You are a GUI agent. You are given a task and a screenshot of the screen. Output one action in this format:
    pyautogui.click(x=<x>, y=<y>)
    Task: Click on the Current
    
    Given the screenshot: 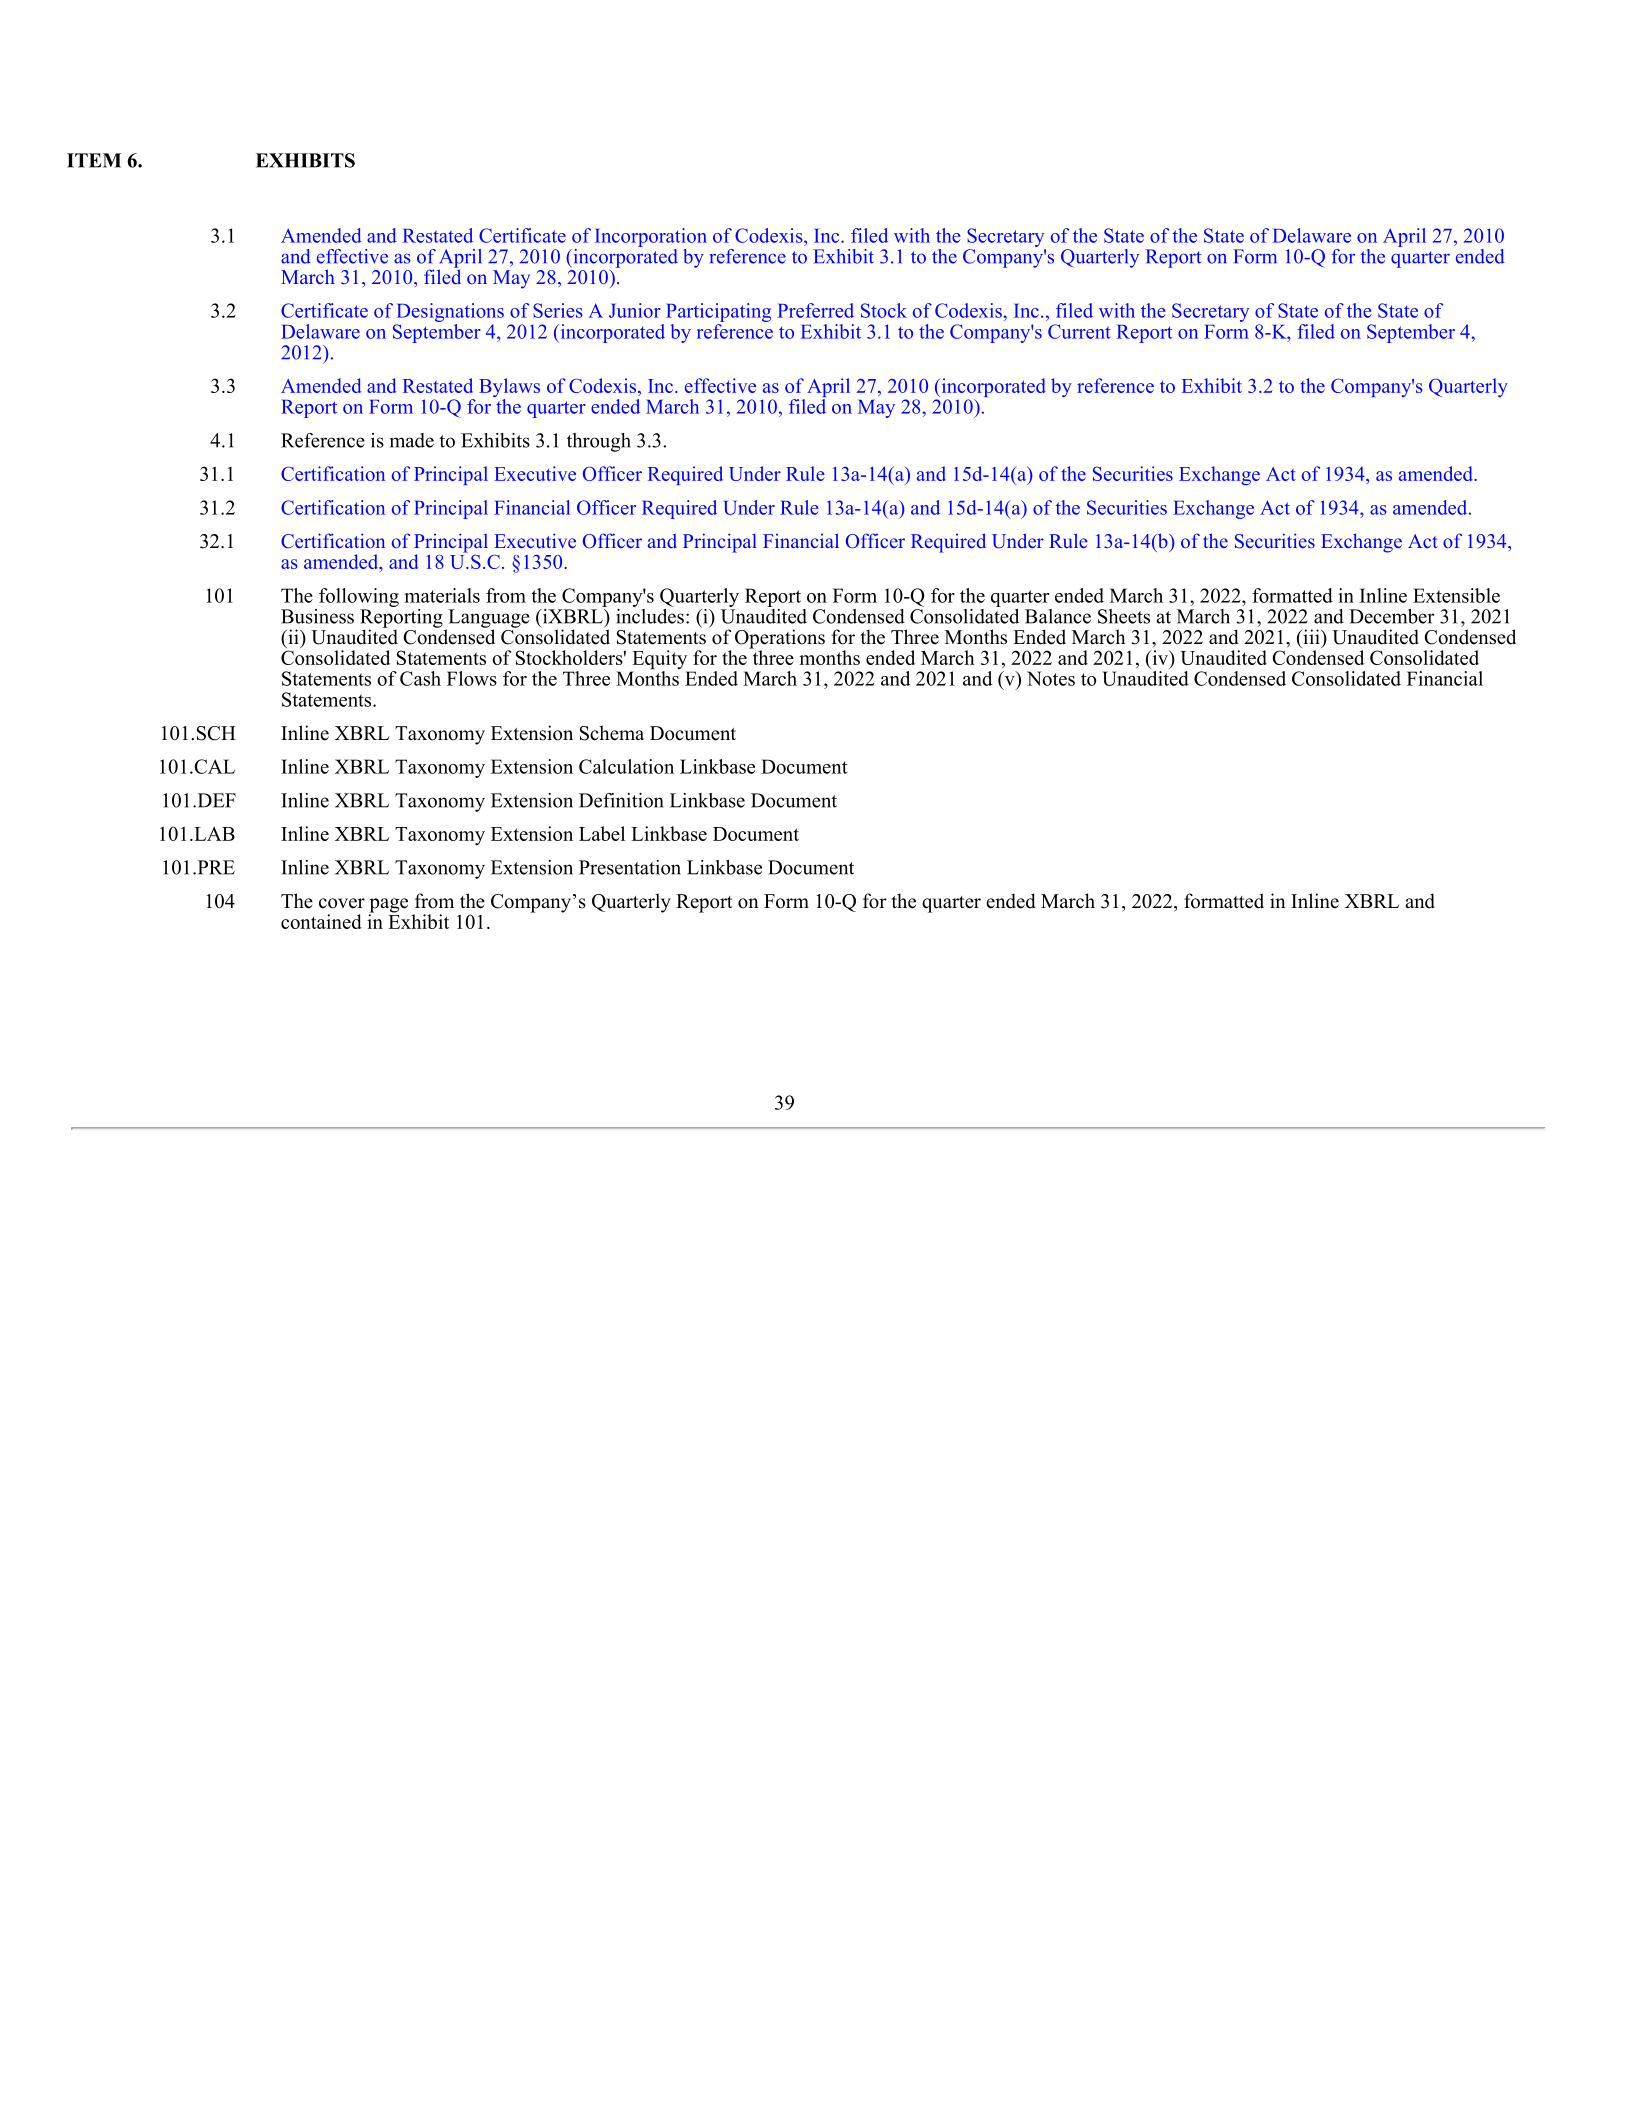 What is the action you would take?
    pyautogui.click(x=1079, y=331)
